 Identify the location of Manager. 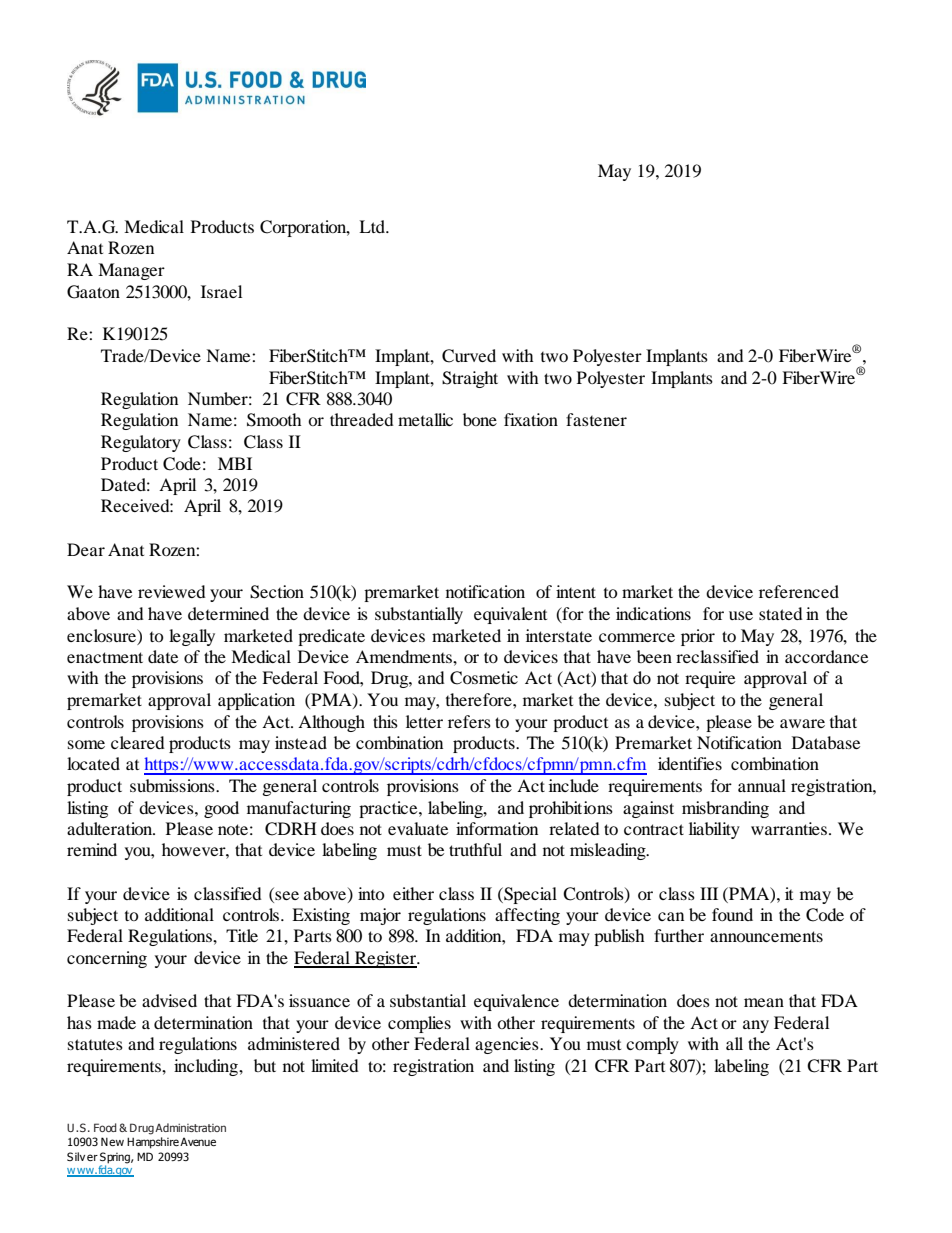
(131, 271).
